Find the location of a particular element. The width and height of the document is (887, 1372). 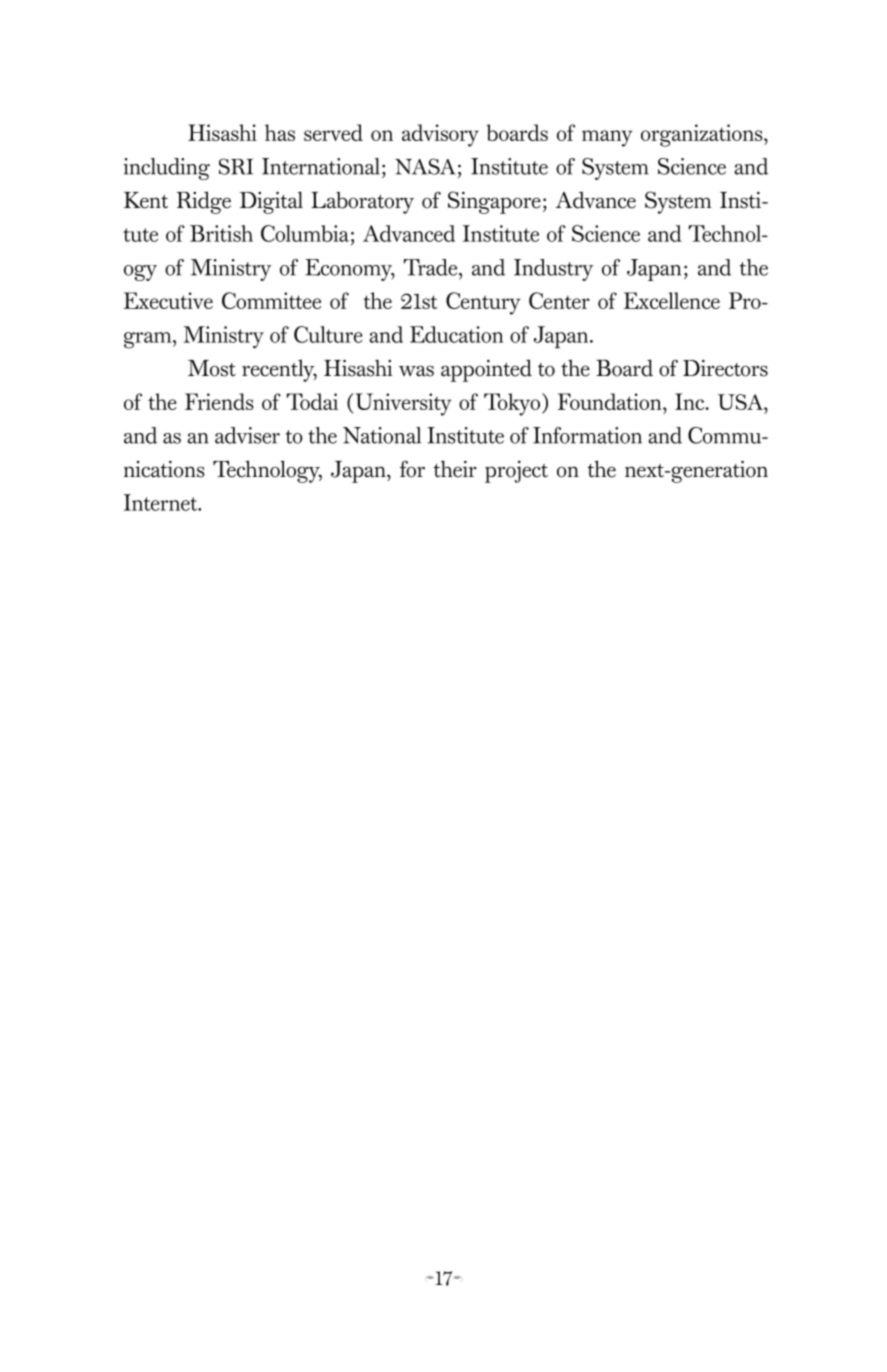

Internet is located at coordinates (161, 502).
